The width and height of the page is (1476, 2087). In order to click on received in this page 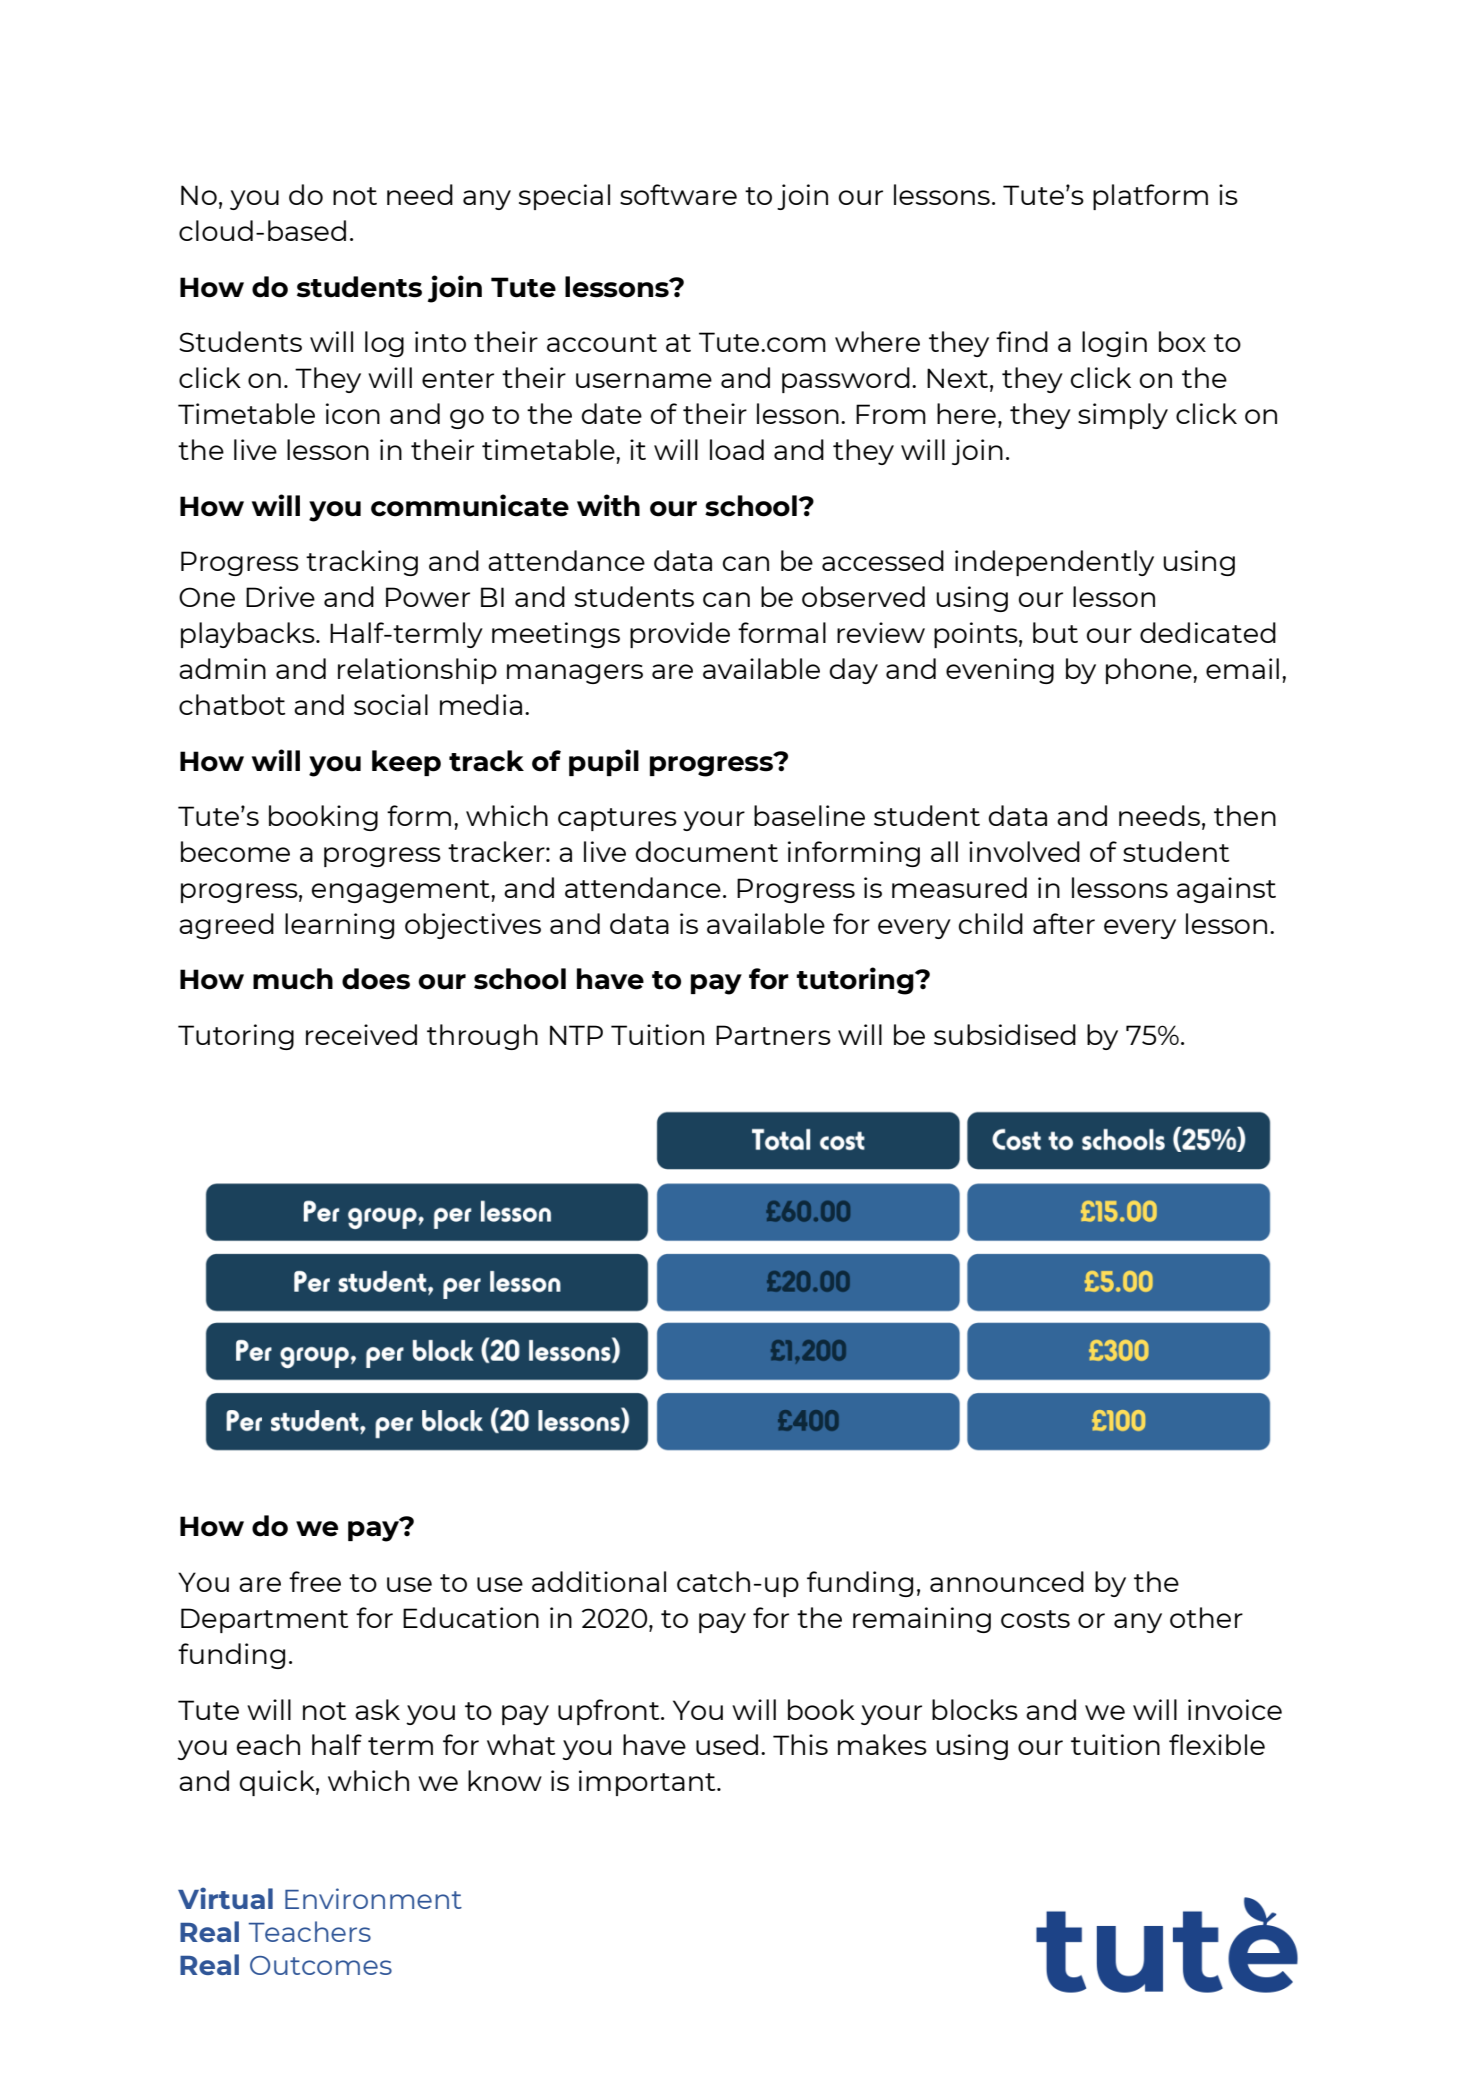, I will do `click(361, 1034)`.
